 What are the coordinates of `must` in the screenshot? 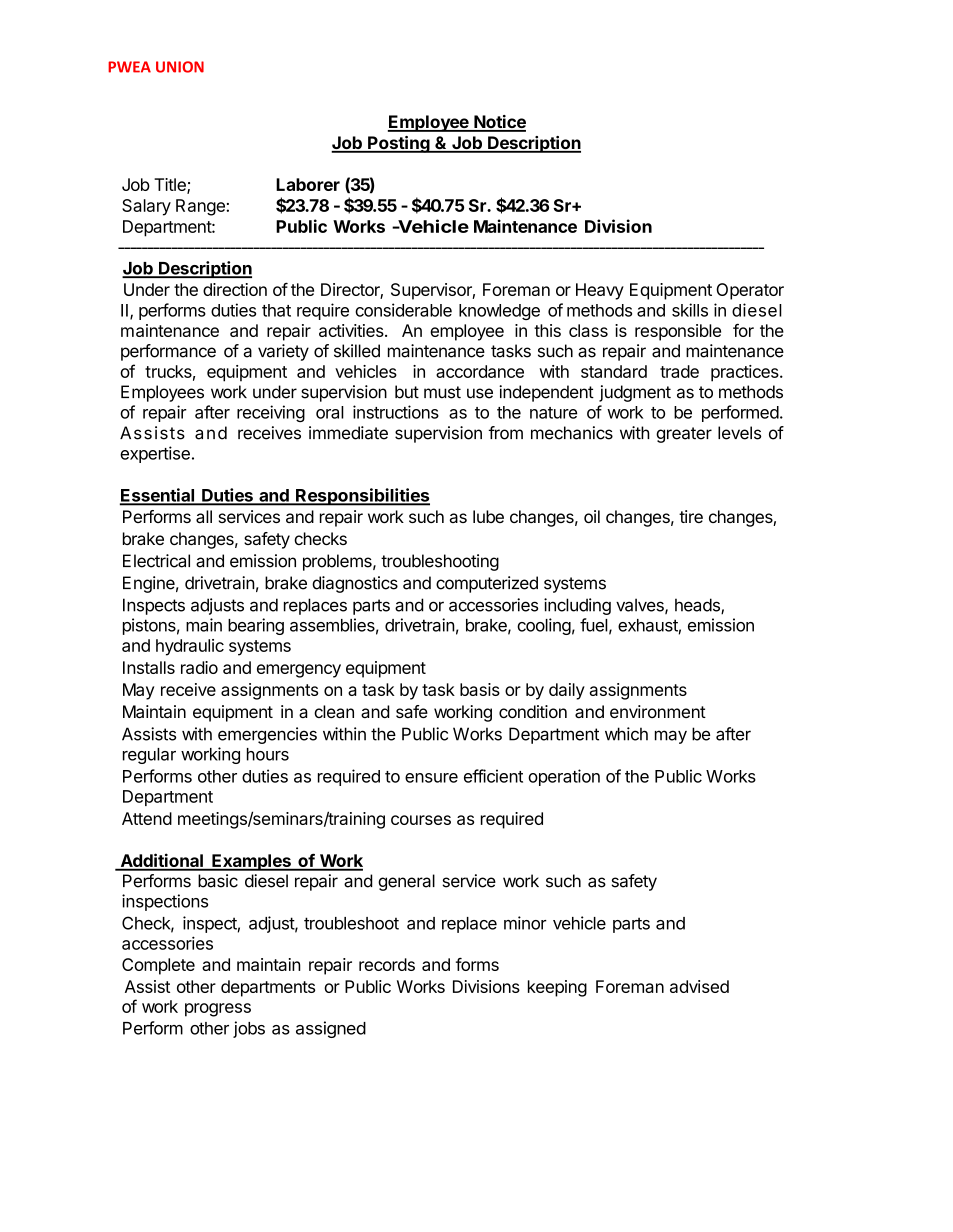 It's located at (442, 392).
